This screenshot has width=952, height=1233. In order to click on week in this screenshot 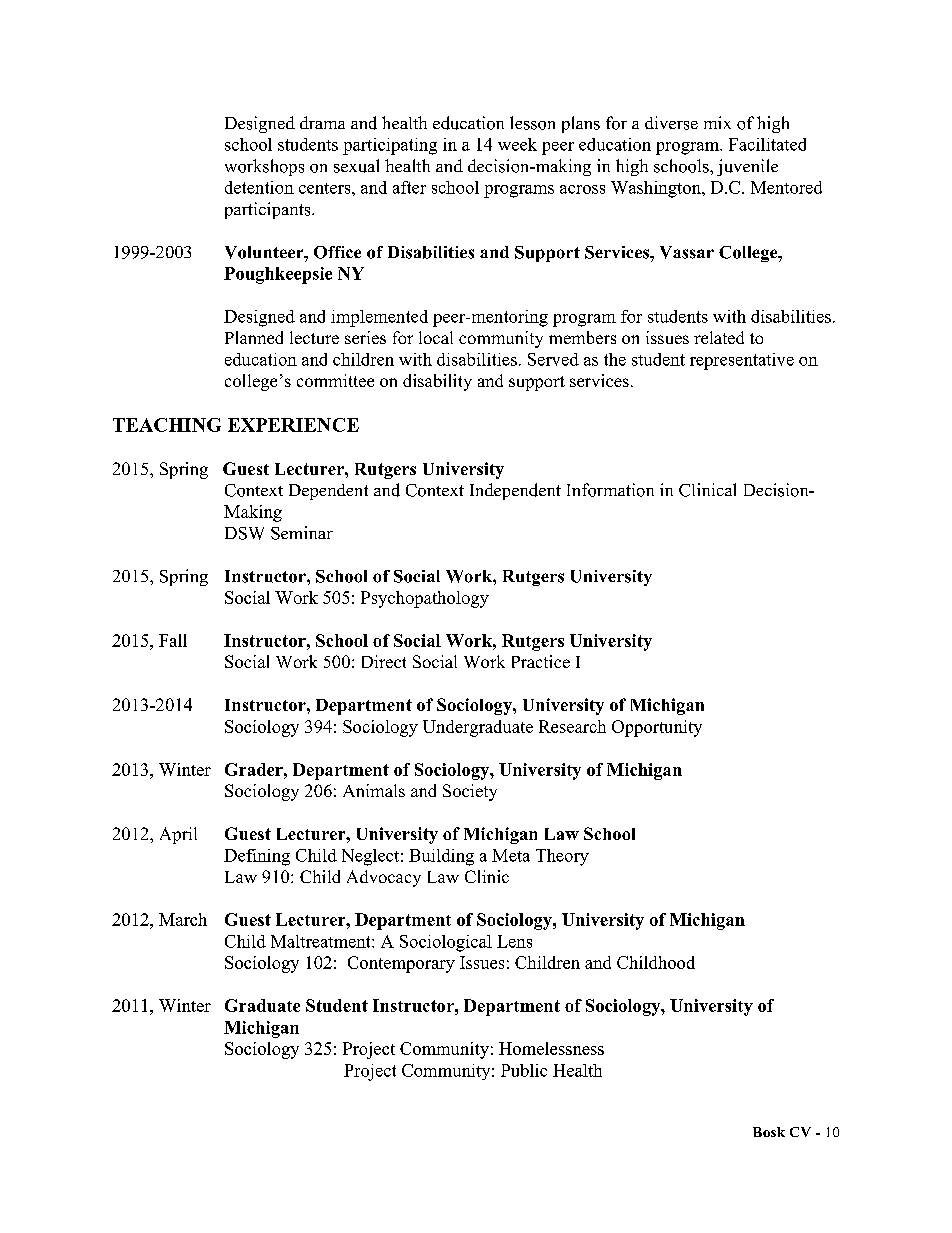, I will do `click(517, 144)`.
